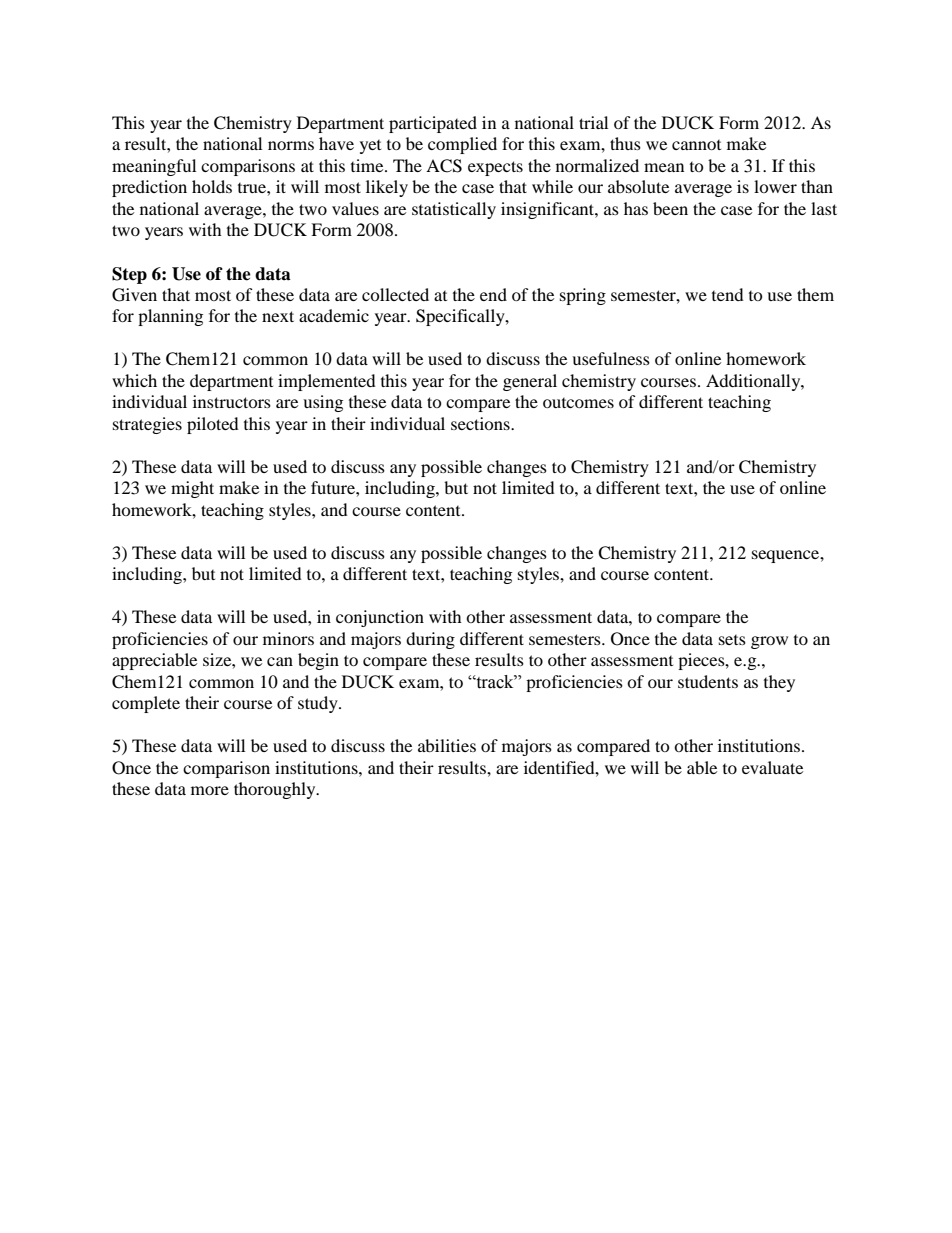 Image resolution: width=952 pixels, height=1233 pixels. Describe the element at coordinates (170, 317) in the document. I see `planning` at that location.
